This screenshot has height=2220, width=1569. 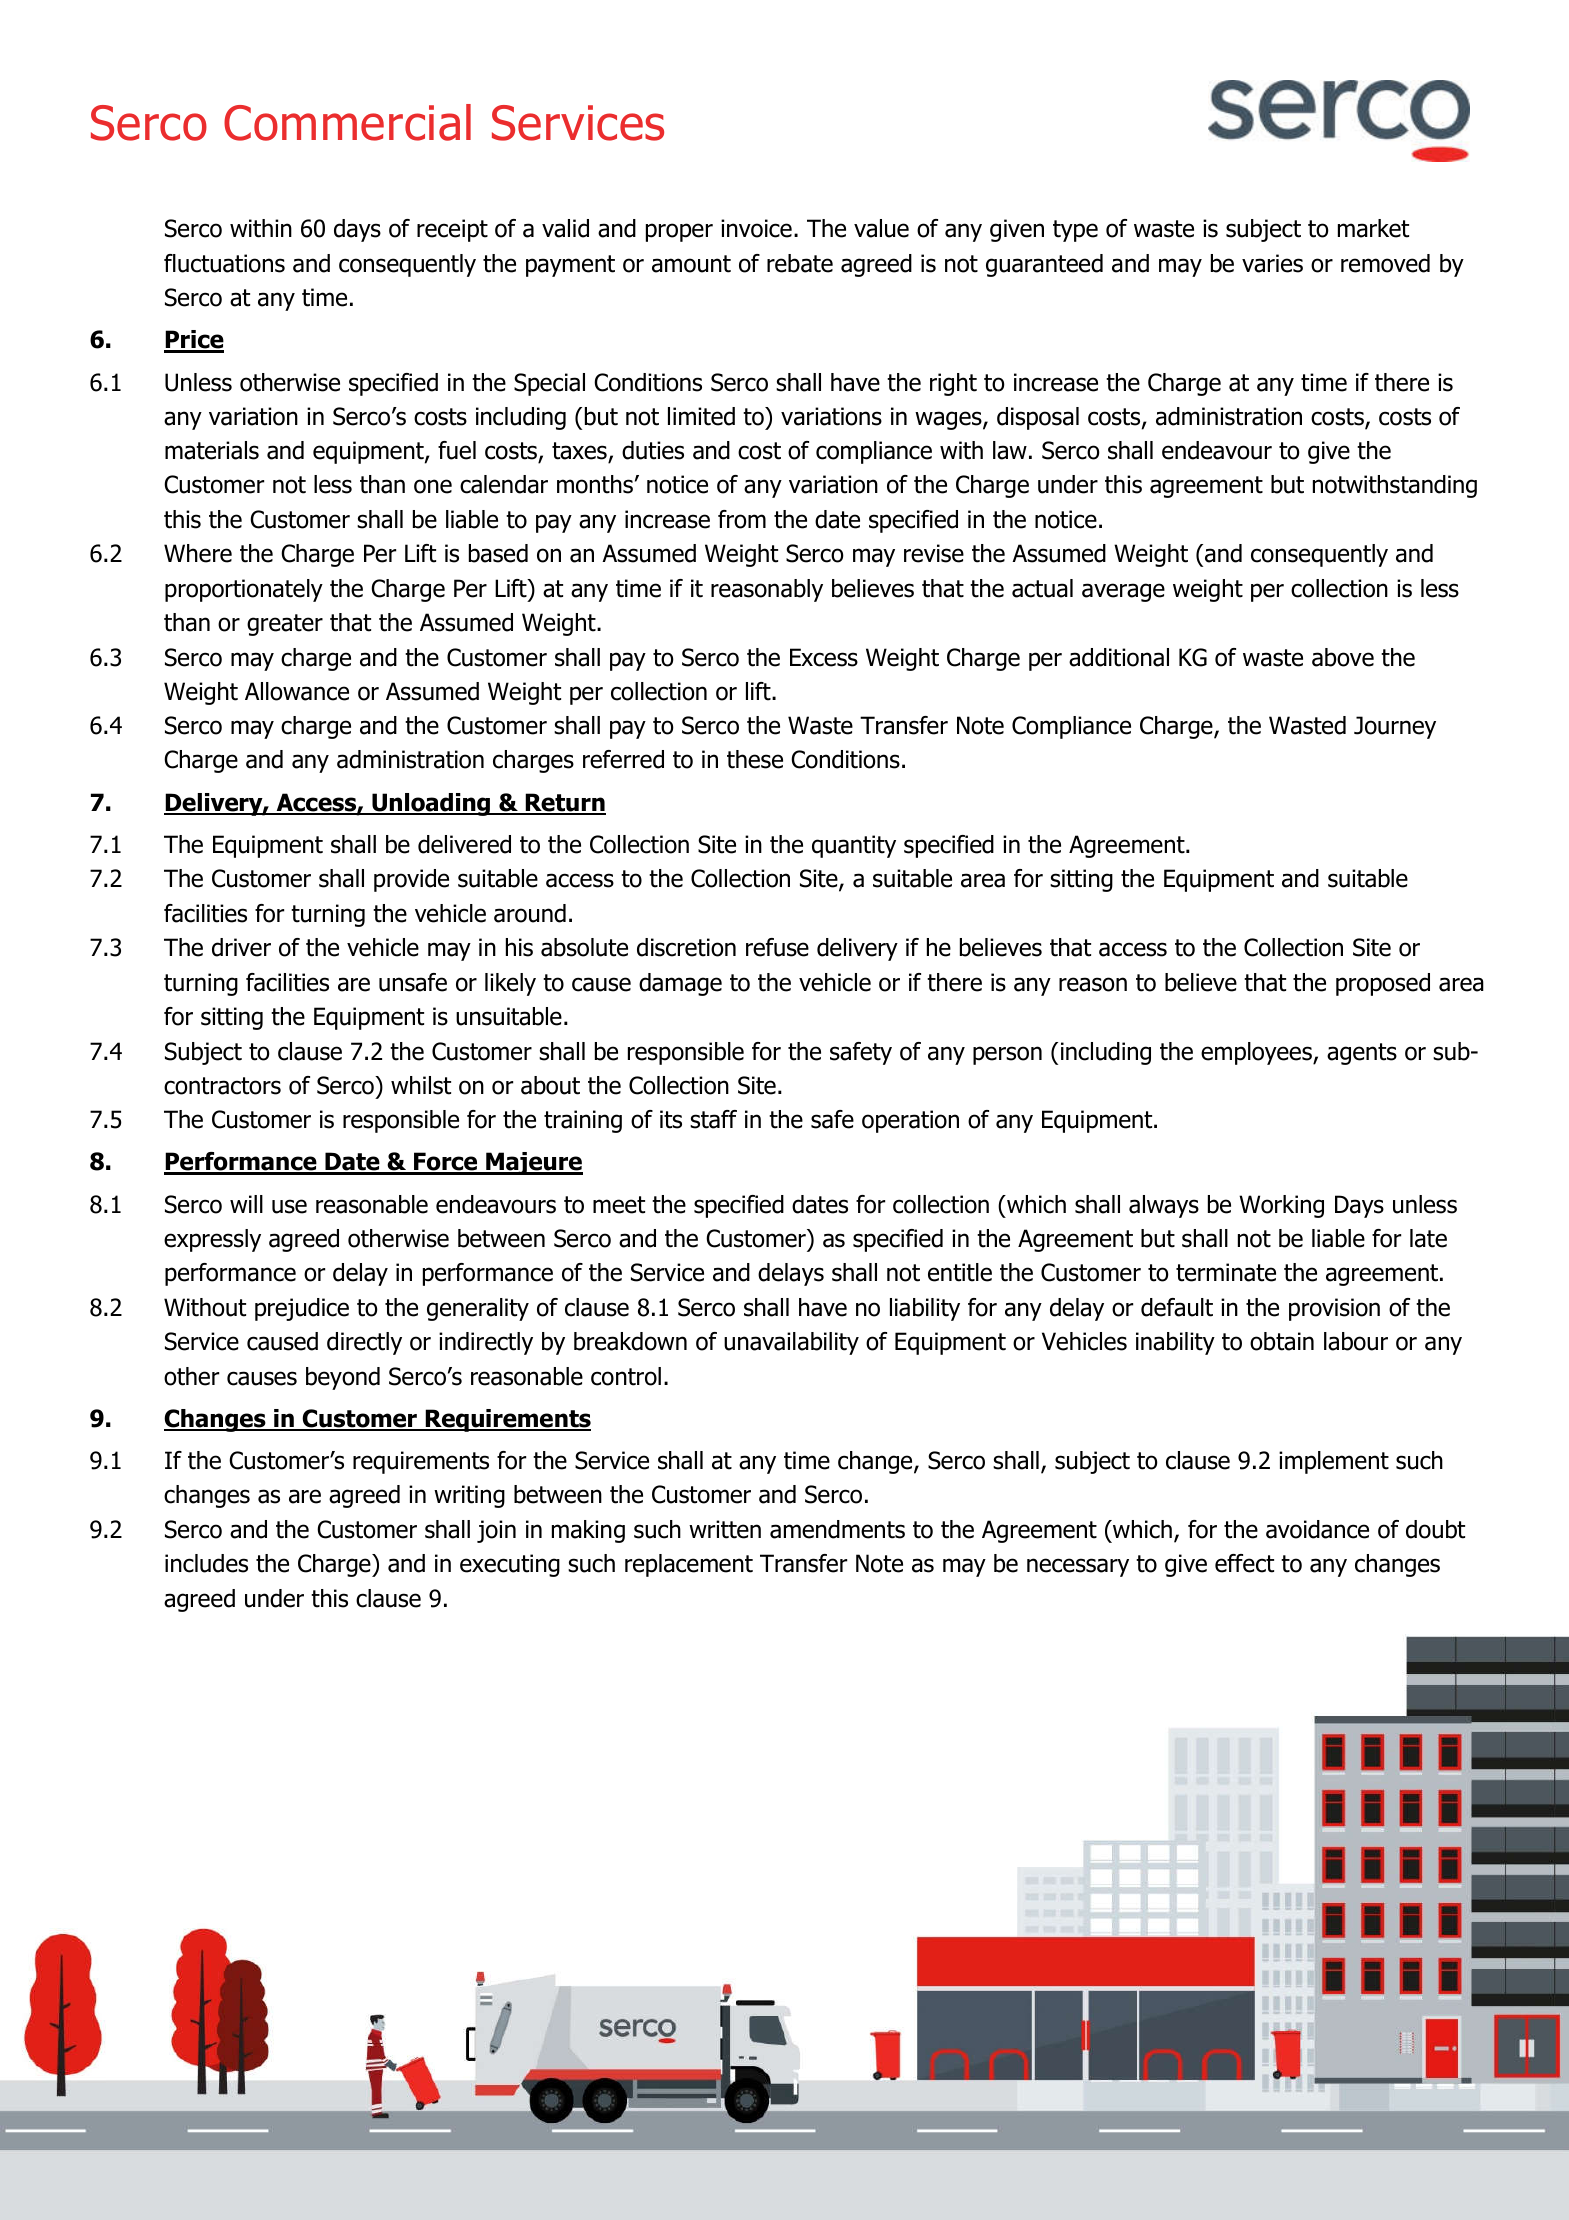 What do you see at coordinates (824, 657) in the screenshot?
I see `Excess` at bounding box center [824, 657].
